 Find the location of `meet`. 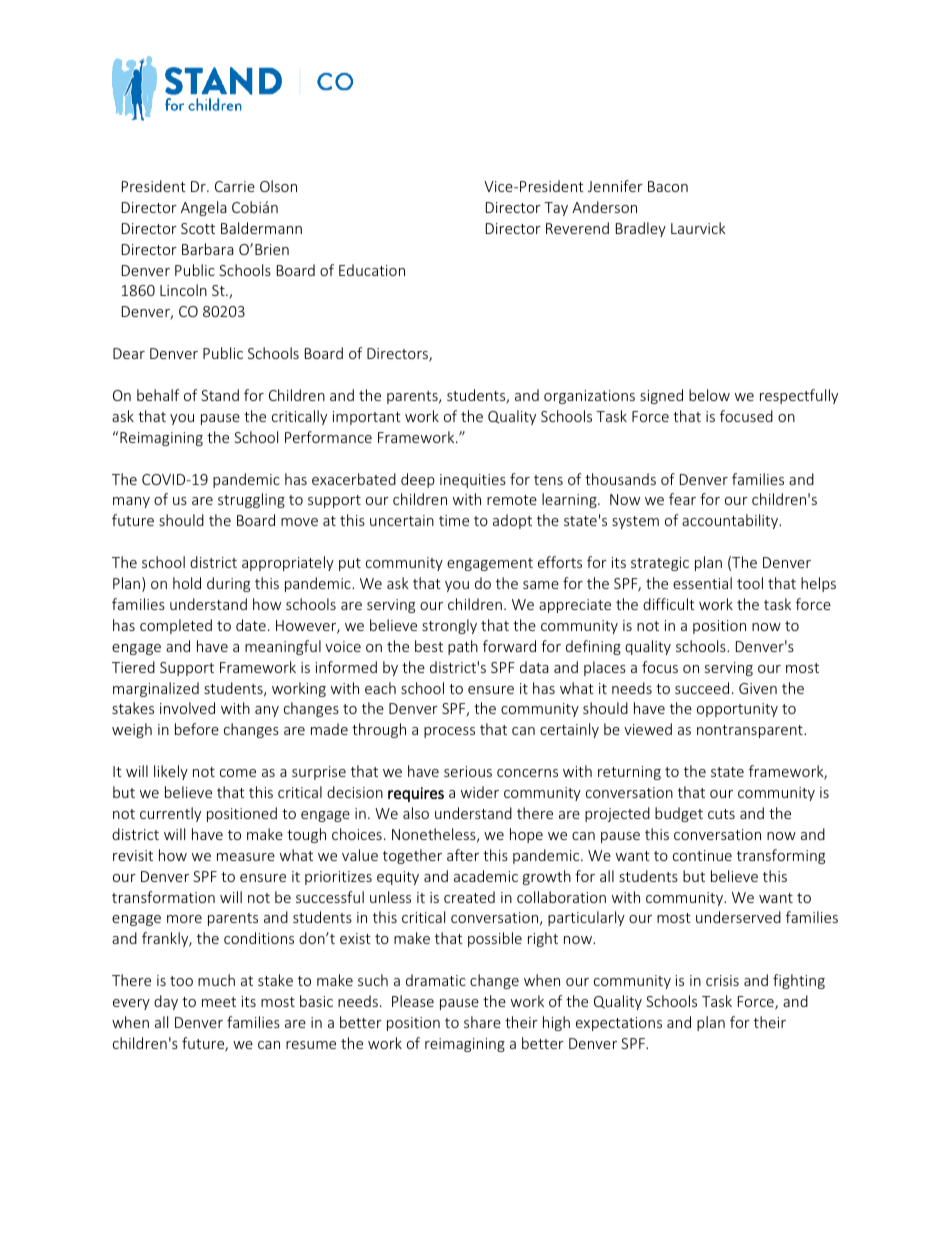

meet is located at coordinates (219, 1002).
